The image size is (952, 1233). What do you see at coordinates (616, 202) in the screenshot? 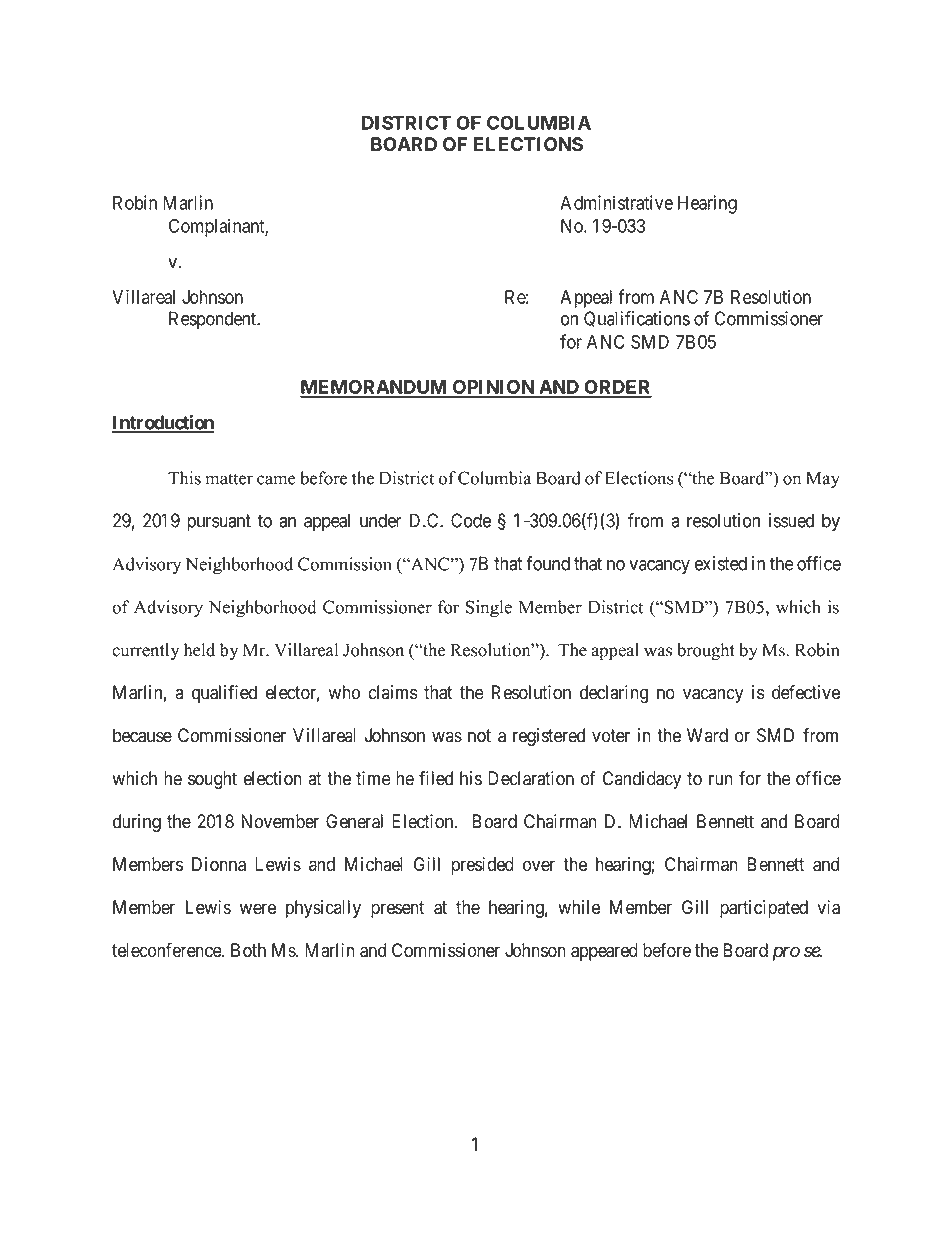
I see `Administrative` at bounding box center [616, 202].
